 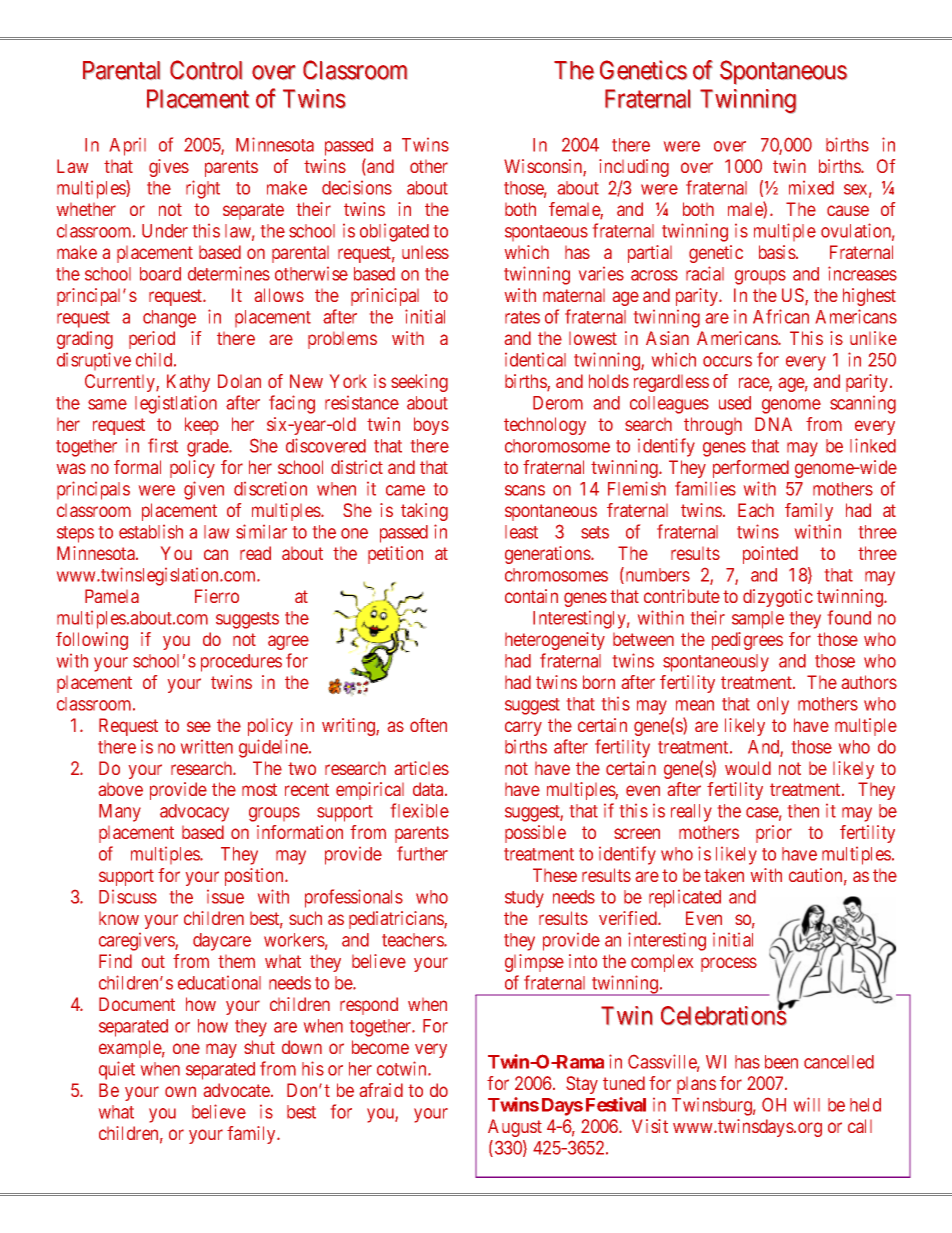 I want to click on quiet, so click(x=117, y=1070).
